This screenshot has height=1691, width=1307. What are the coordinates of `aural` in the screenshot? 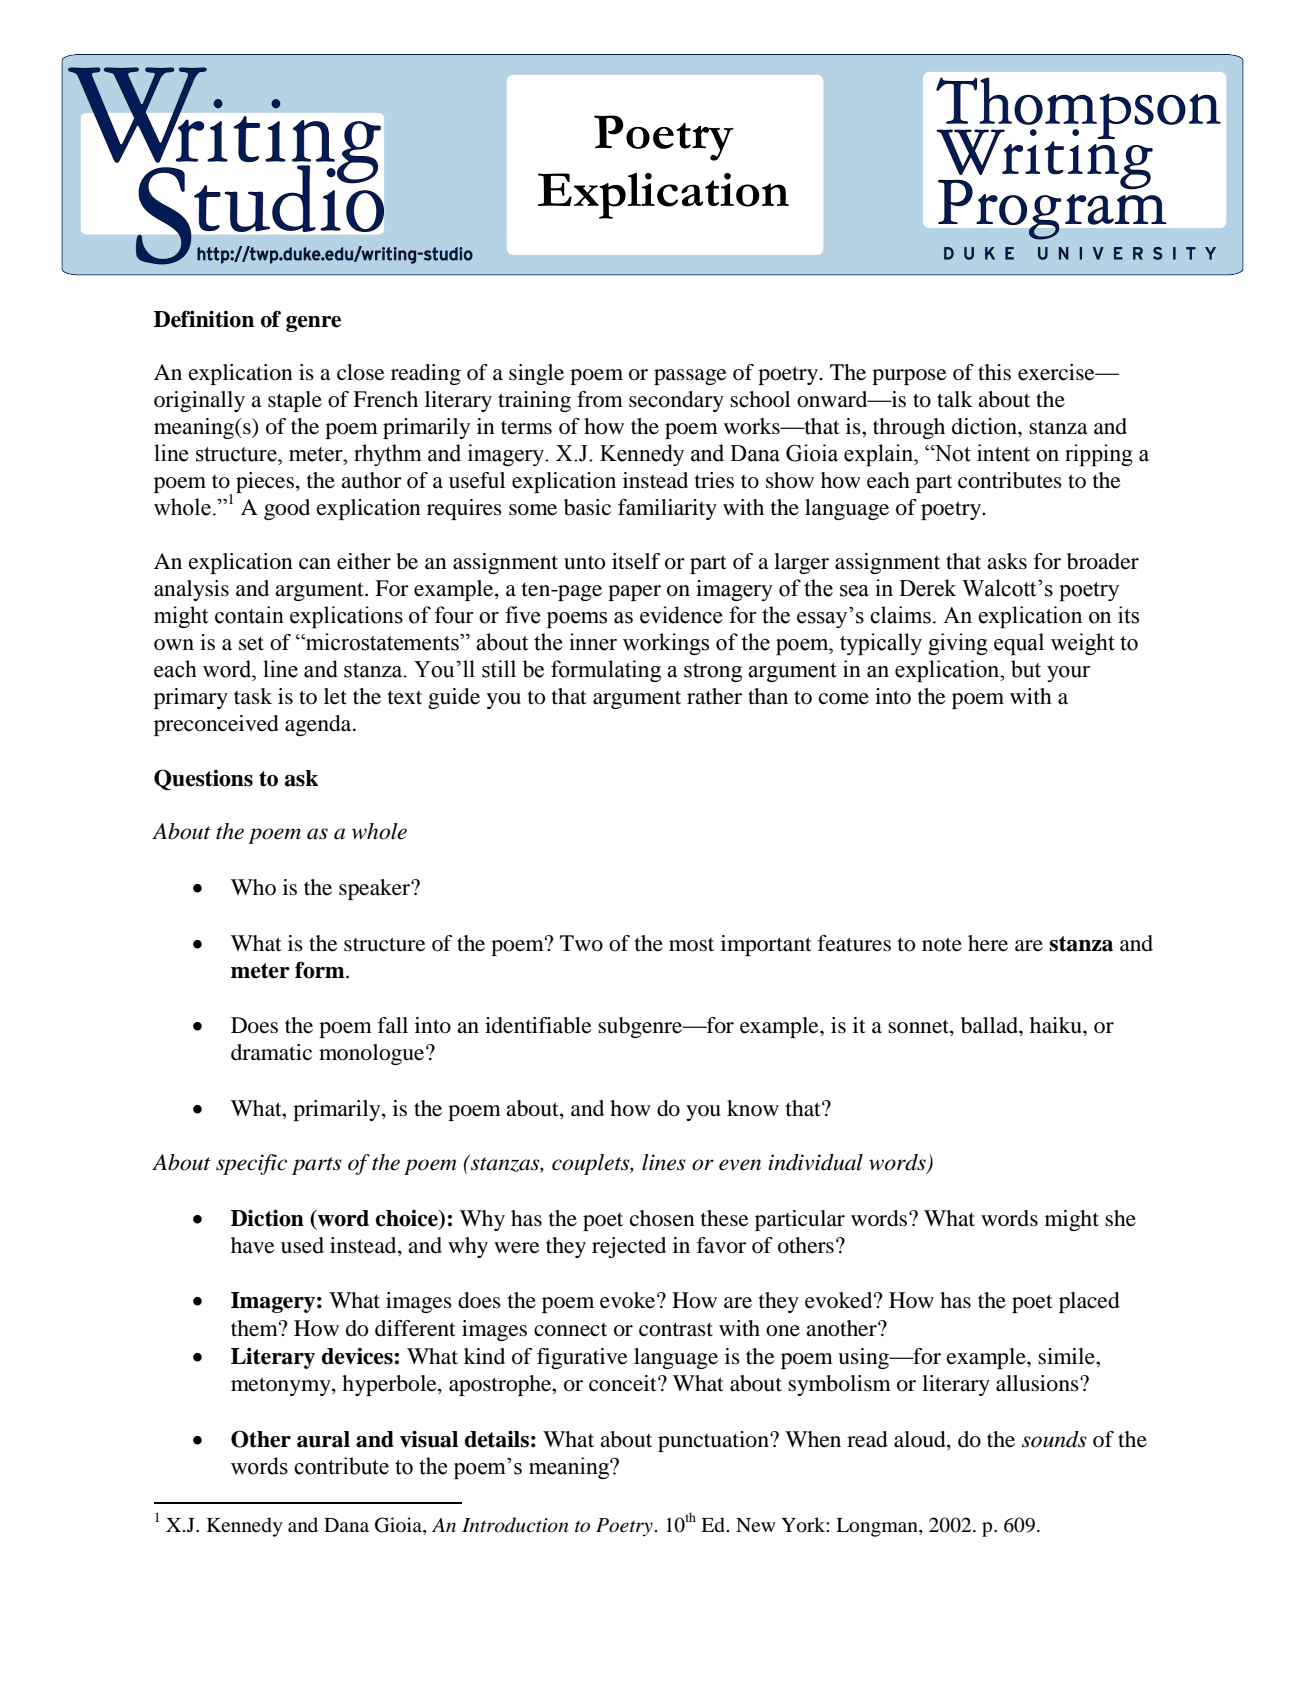 It's located at (323, 1439).
